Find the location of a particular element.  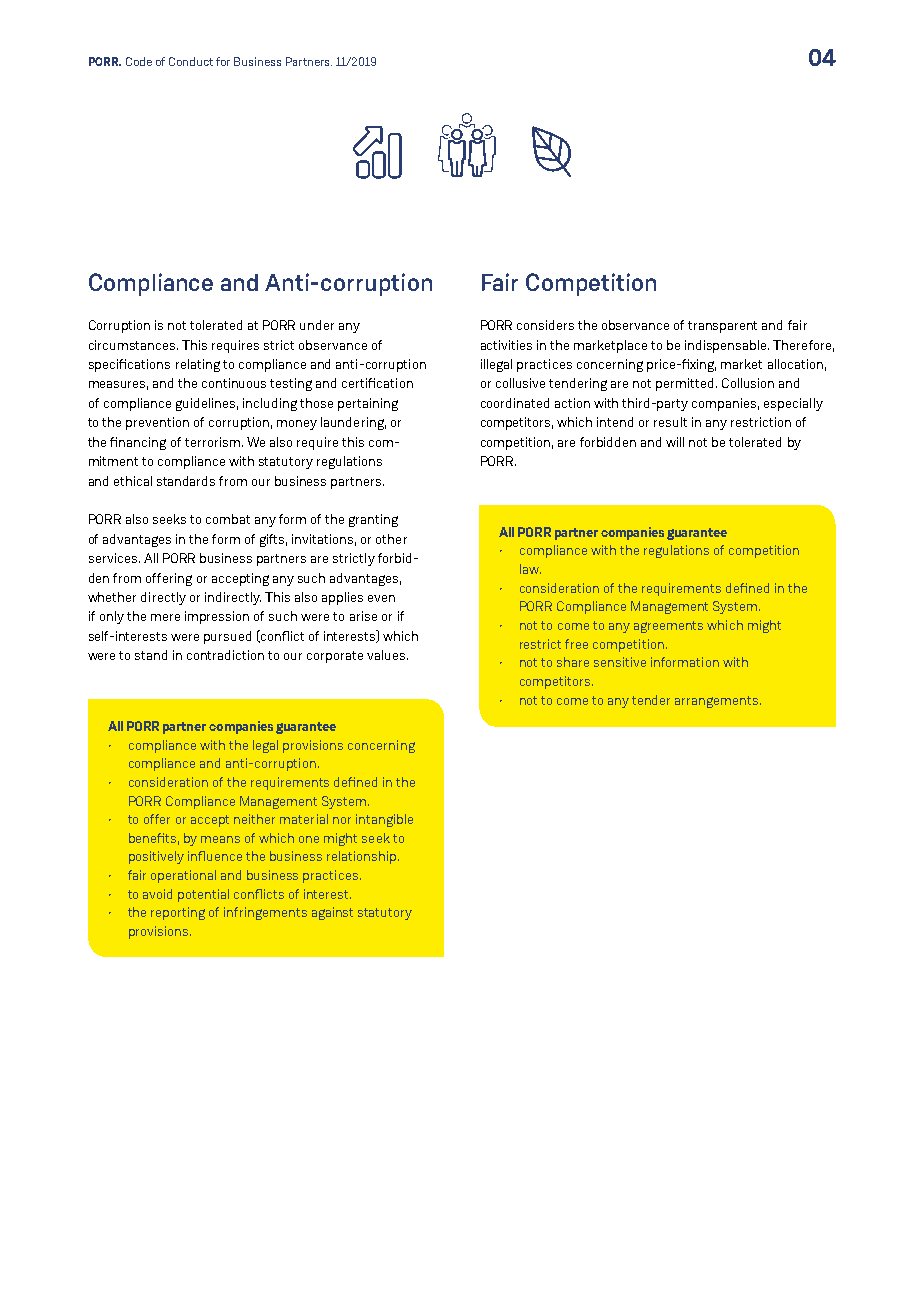

potential is located at coordinates (203, 895).
